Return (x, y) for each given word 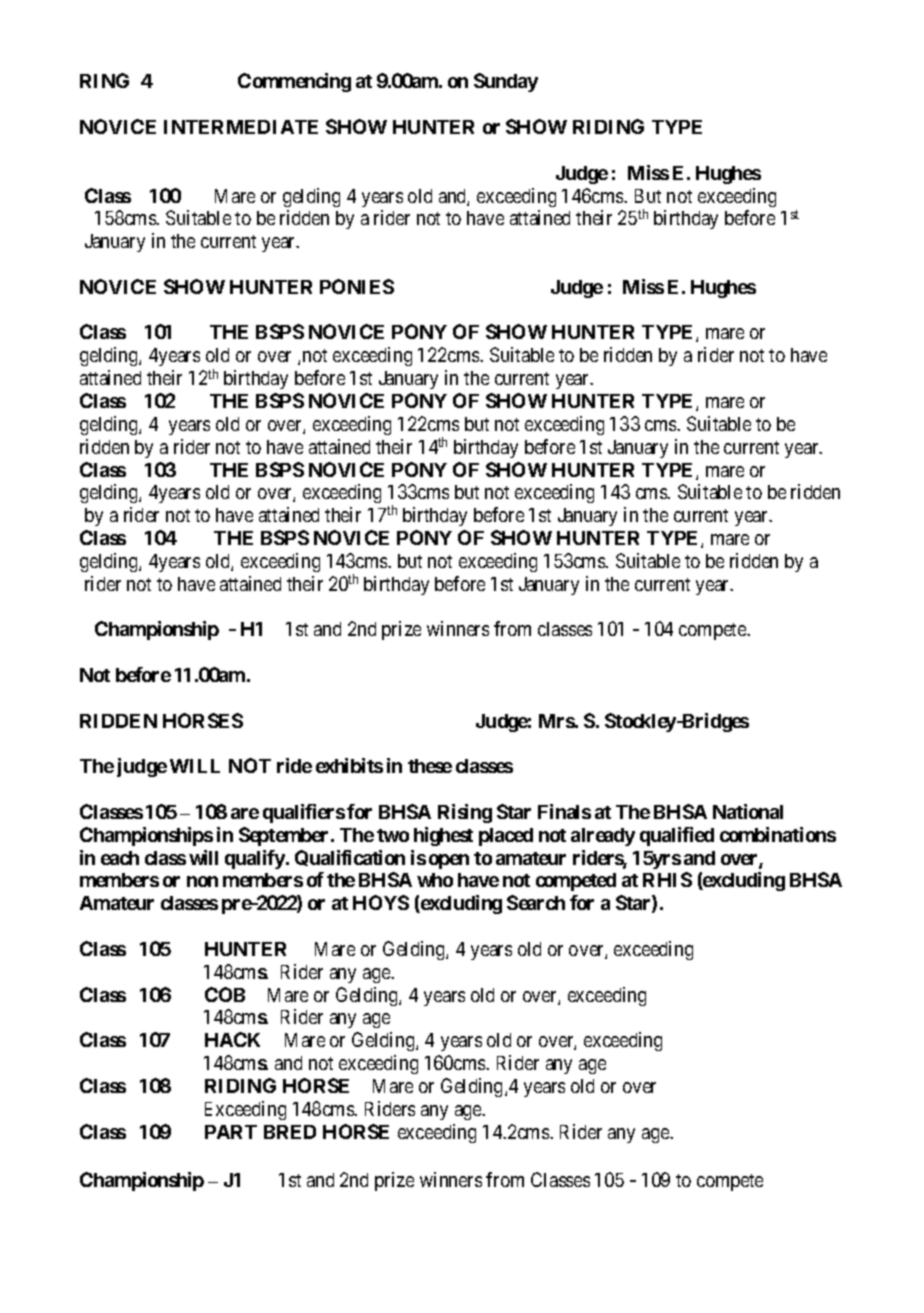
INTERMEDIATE (241, 127)
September (285, 836)
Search (536, 902)
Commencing (294, 82)
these (430, 766)
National (748, 811)
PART (231, 1132)
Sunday (506, 82)
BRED (290, 1132)
